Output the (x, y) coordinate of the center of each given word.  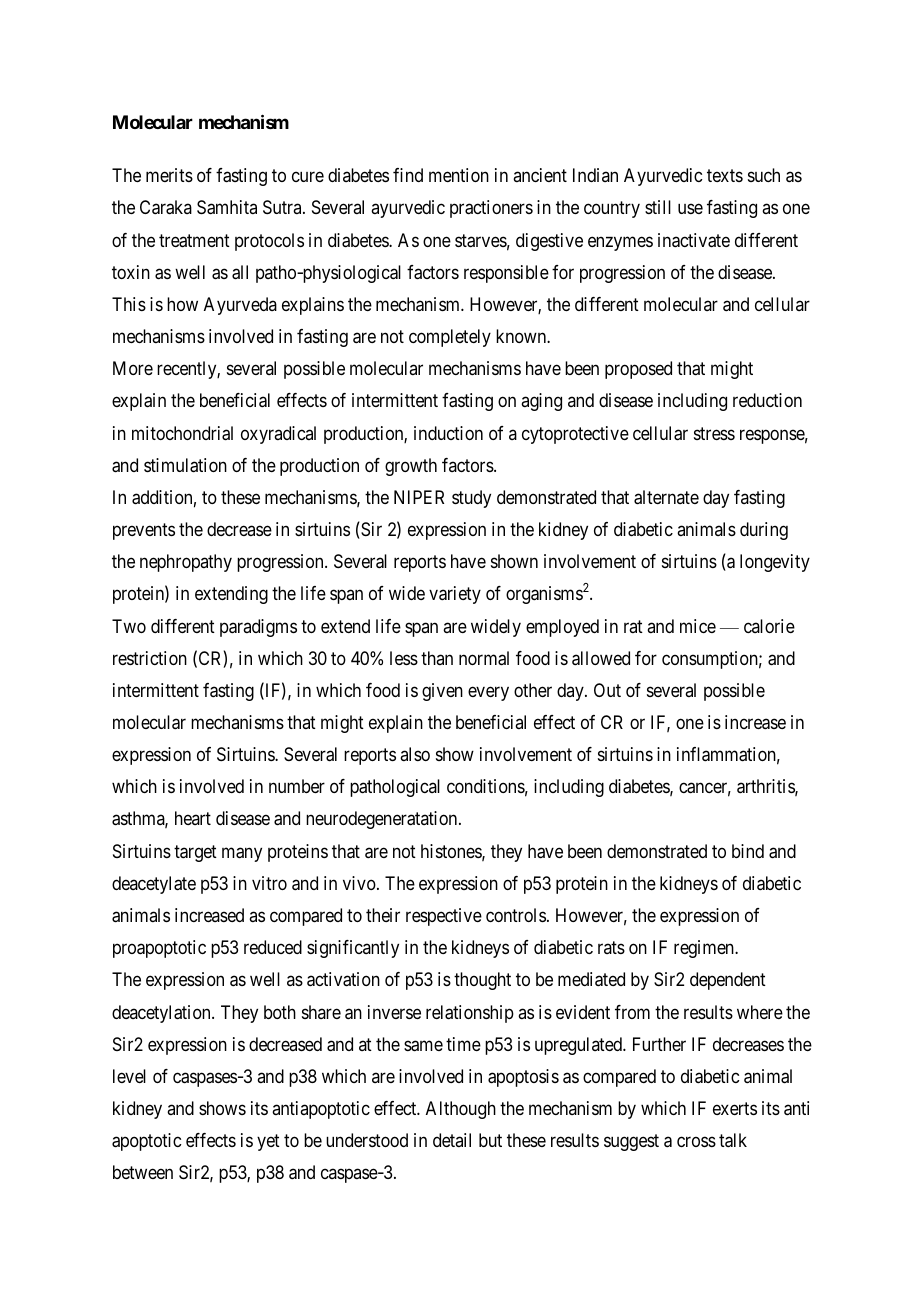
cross (696, 1142)
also (415, 754)
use (690, 209)
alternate (666, 497)
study (471, 499)
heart (193, 818)
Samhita (227, 207)
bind (748, 851)
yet (268, 1142)
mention (459, 175)
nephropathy (186, 563)
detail (452, 1140)
